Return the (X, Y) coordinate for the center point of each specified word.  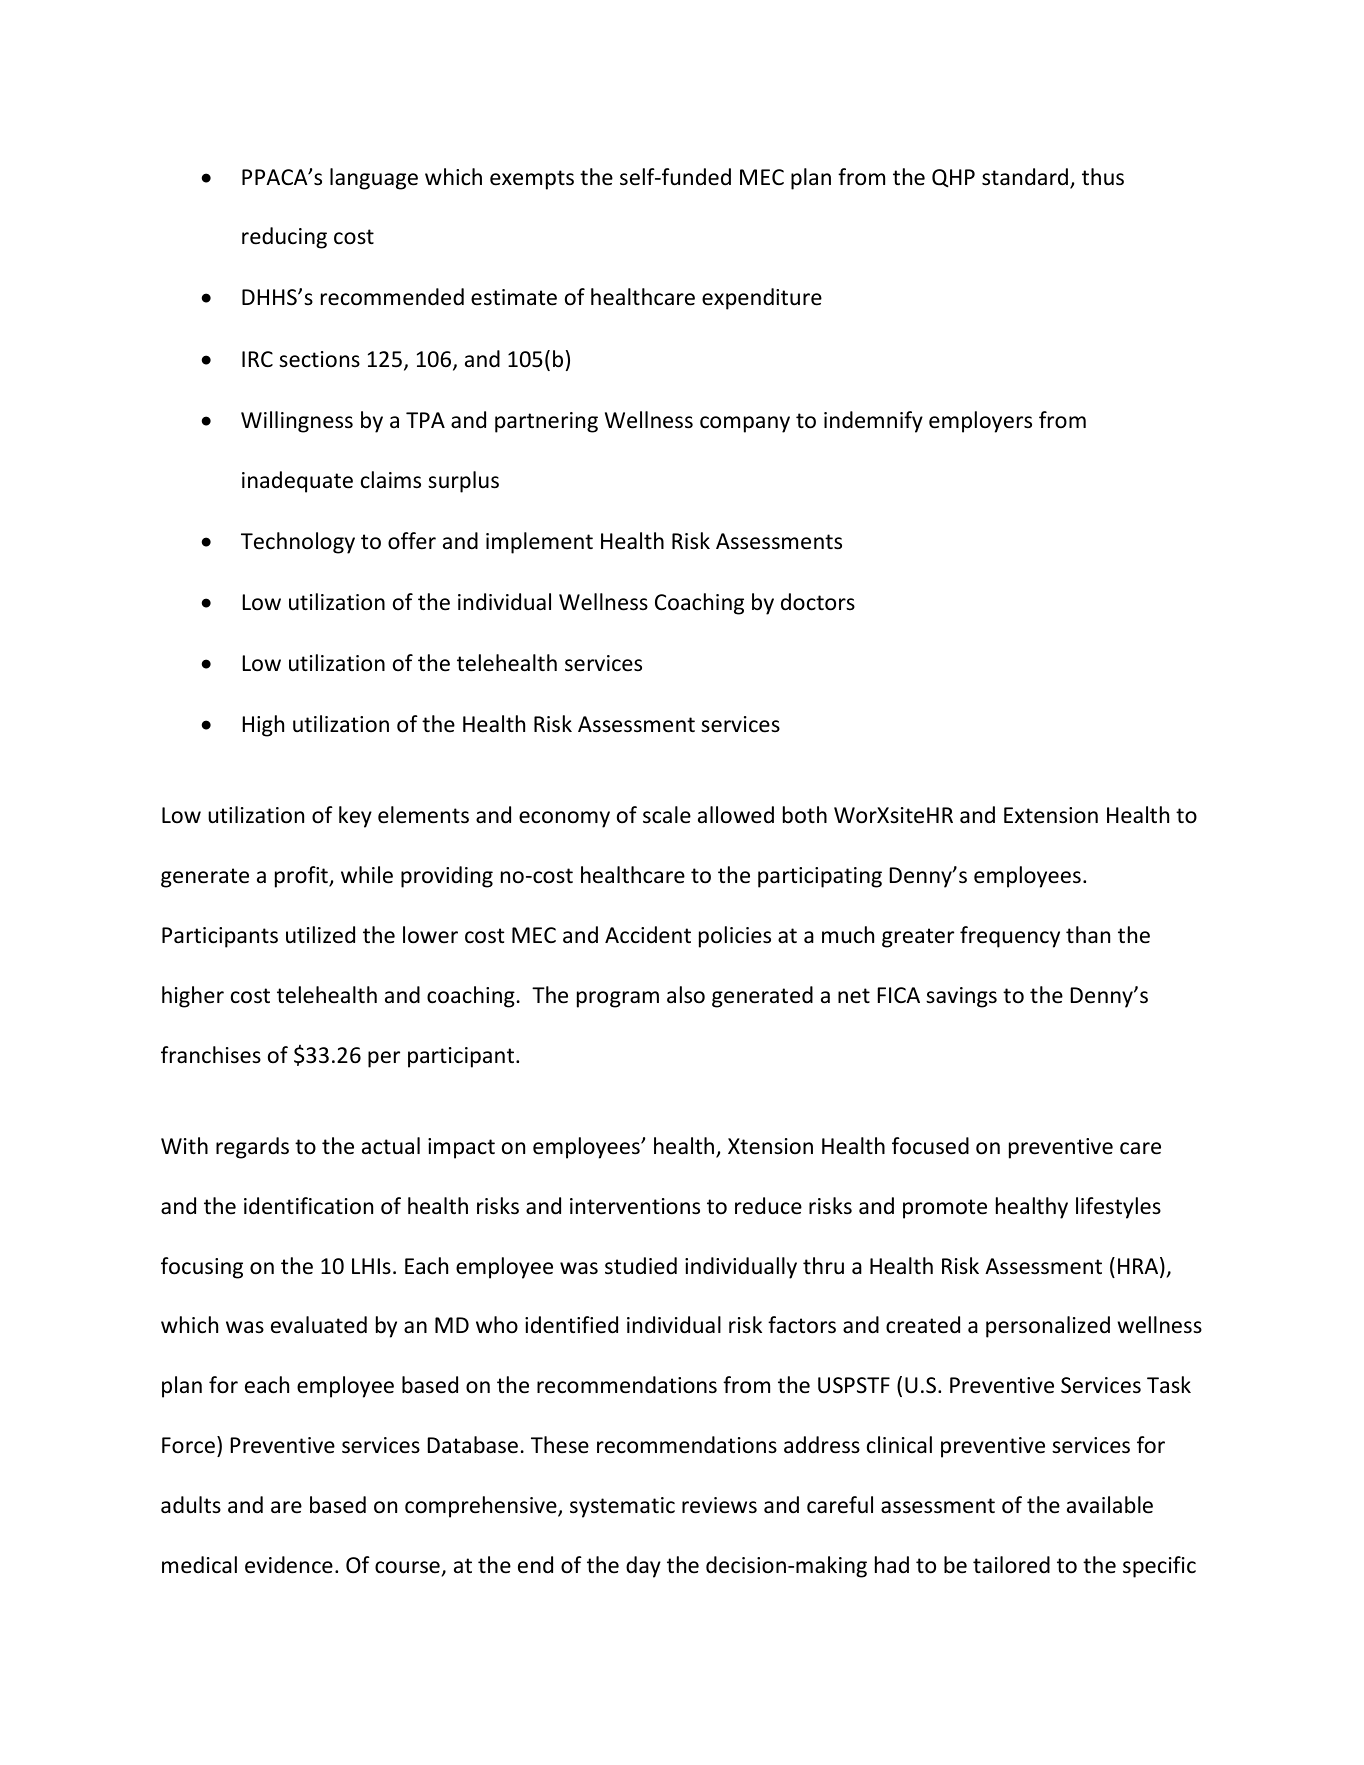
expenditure (762, 299)
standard (1025, 177)
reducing (284, 238)
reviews (719, 1505)
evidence (289, 1565)
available (1110, 1505)
